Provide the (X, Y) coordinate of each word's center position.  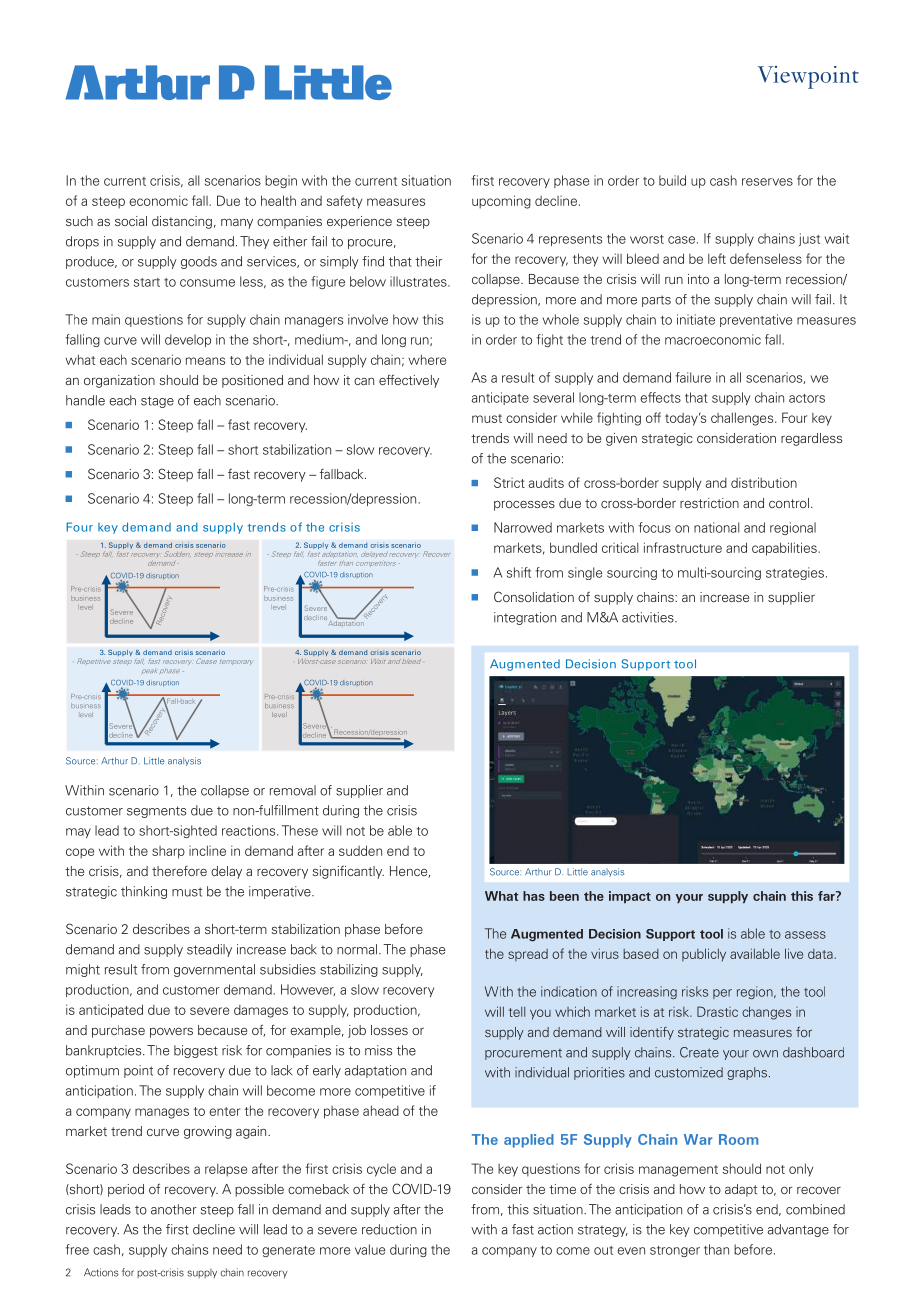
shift (519, 572)
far (827, 896)
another (174, 1209)
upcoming (501, 202)
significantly (348, 872)
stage (157, 402)
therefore (179, 871)
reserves (767, 182)
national (717, 527)
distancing (182, 222)
